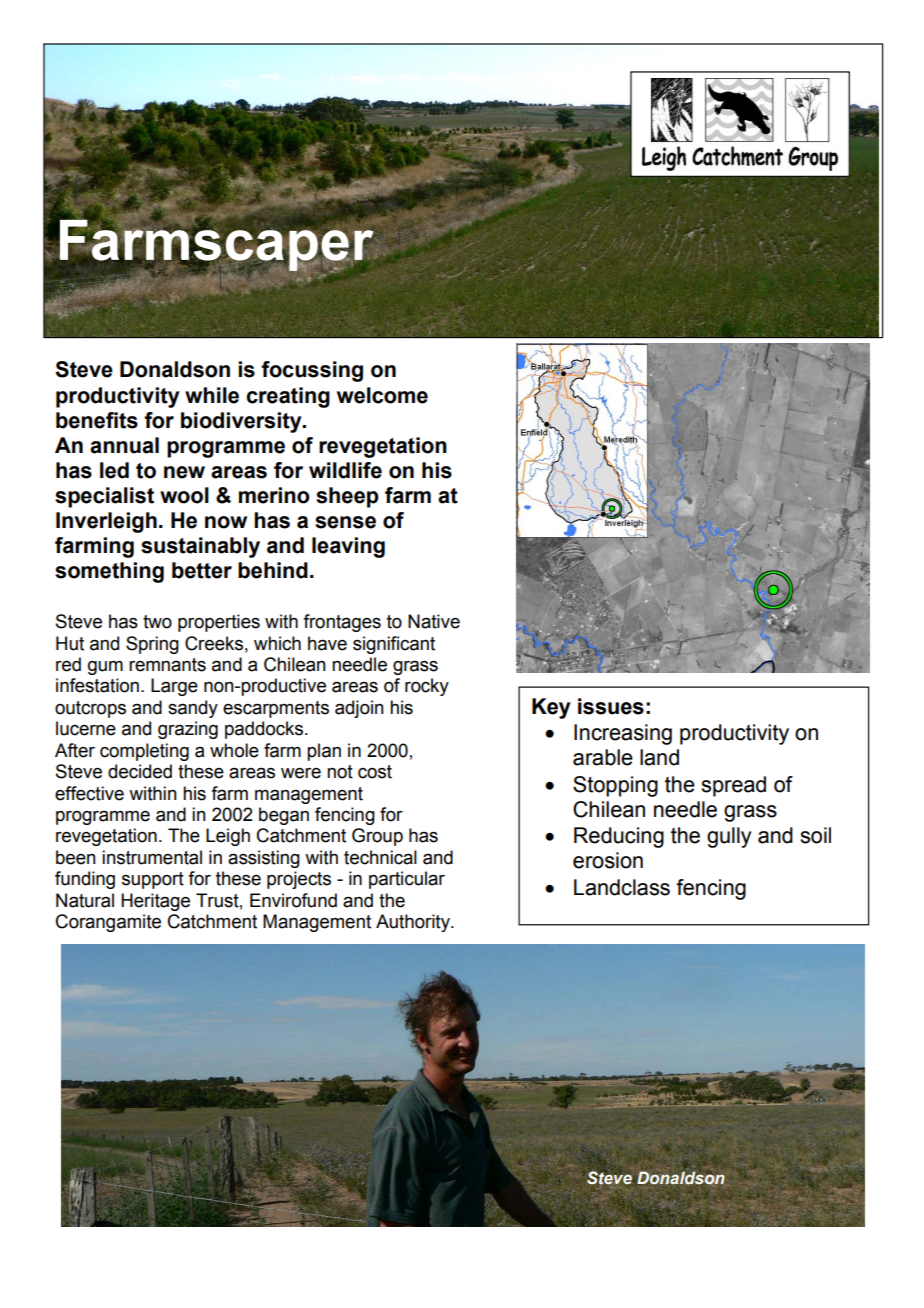  I want to click on Heritage, so click(155, 902).
